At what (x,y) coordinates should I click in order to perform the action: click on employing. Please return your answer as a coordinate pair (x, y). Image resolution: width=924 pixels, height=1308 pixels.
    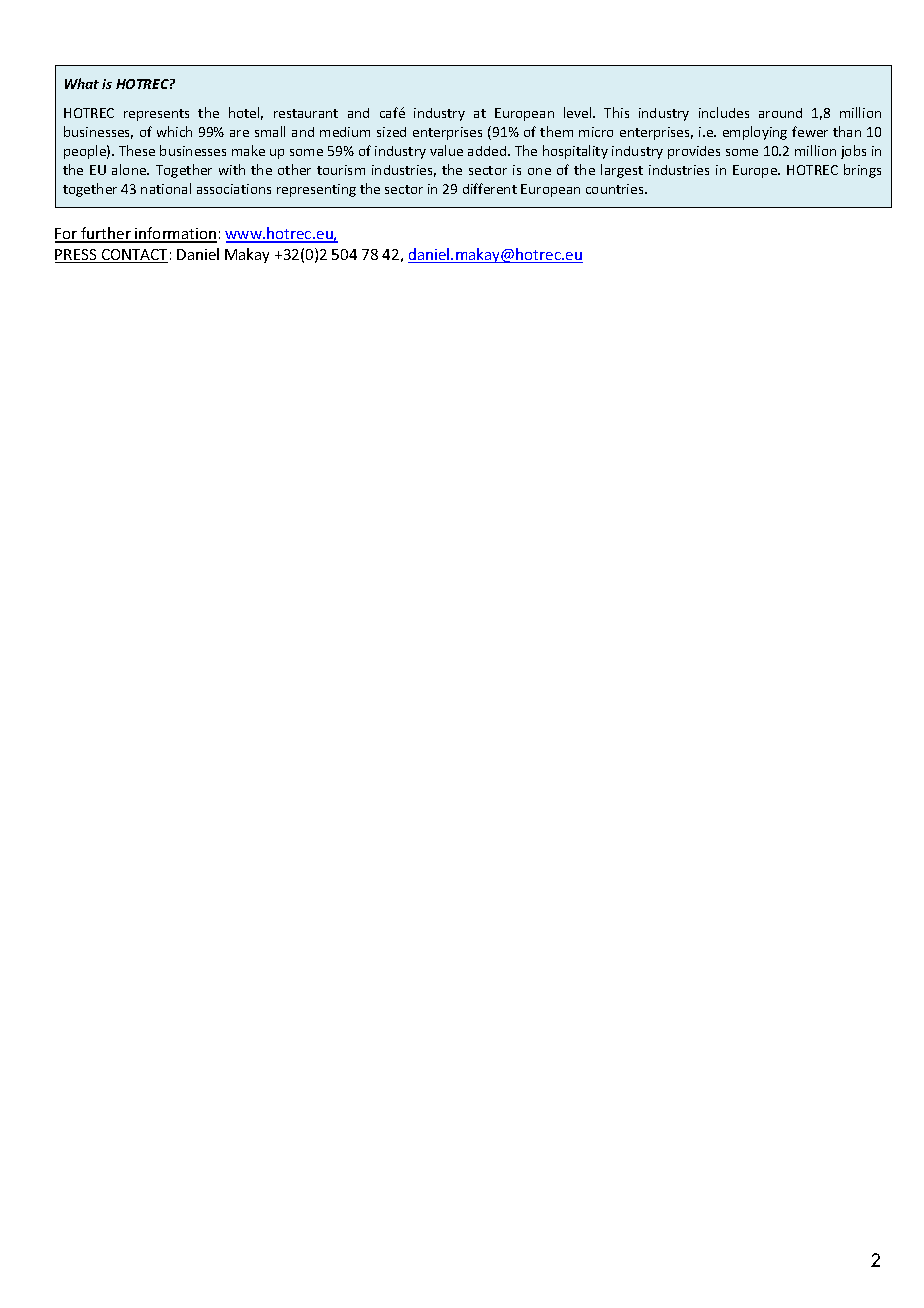
    Looking at the image, I should click on (755, 133).
